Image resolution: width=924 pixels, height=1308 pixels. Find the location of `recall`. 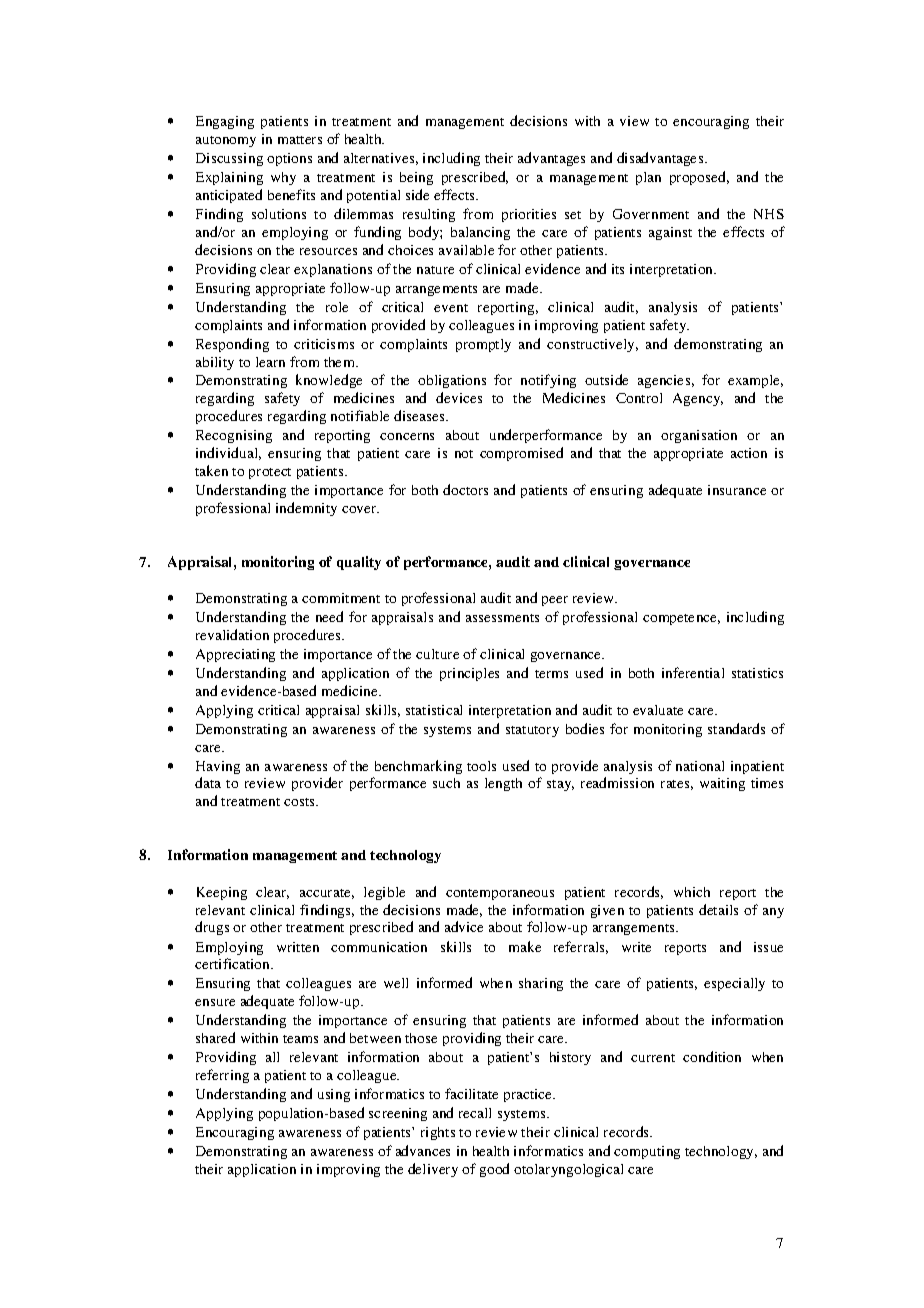

recall is located at coordinates (475, 1113).
